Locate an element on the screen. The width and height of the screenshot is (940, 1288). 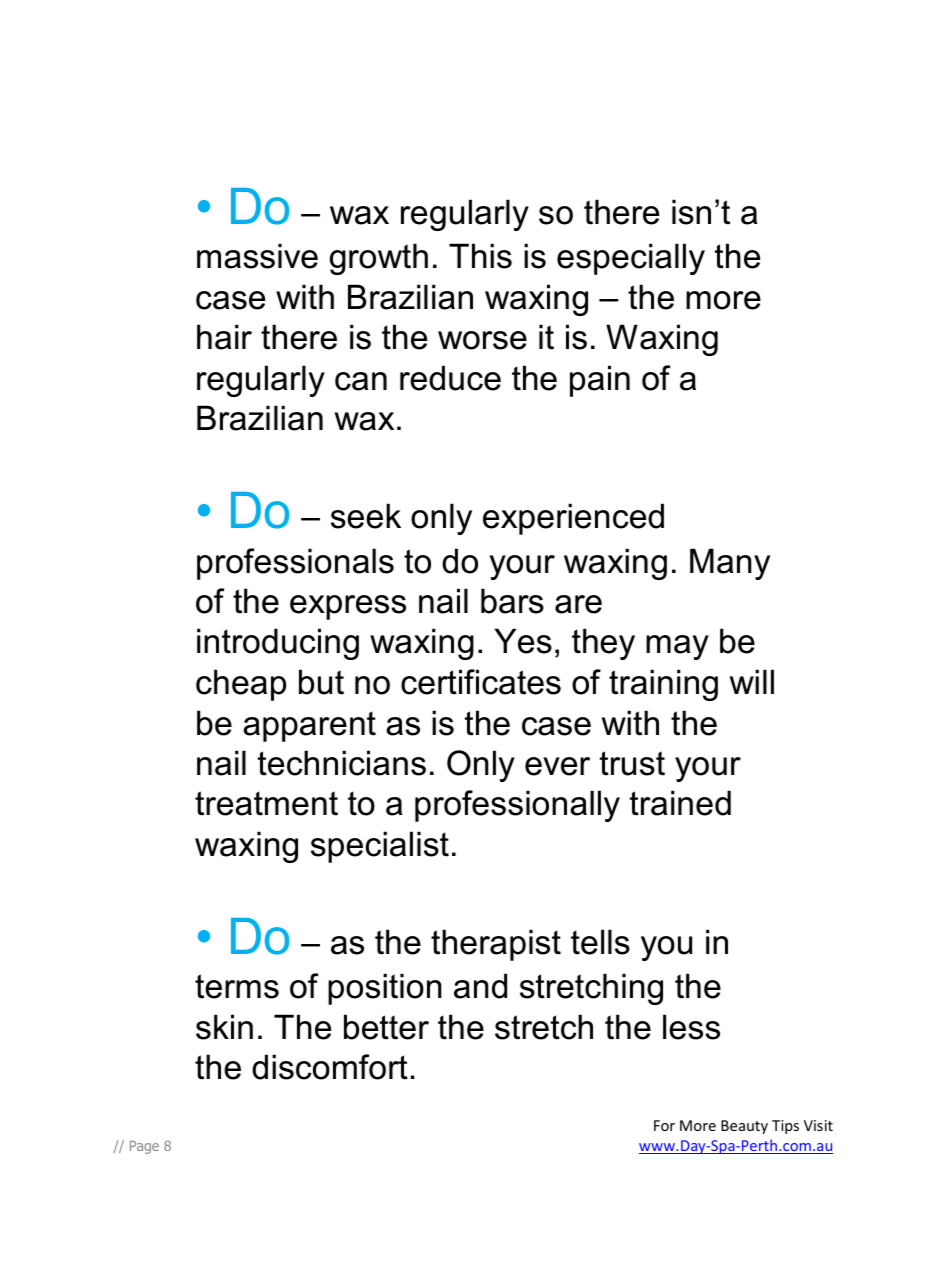
Beauty is located at coordinates (744, 1127).
